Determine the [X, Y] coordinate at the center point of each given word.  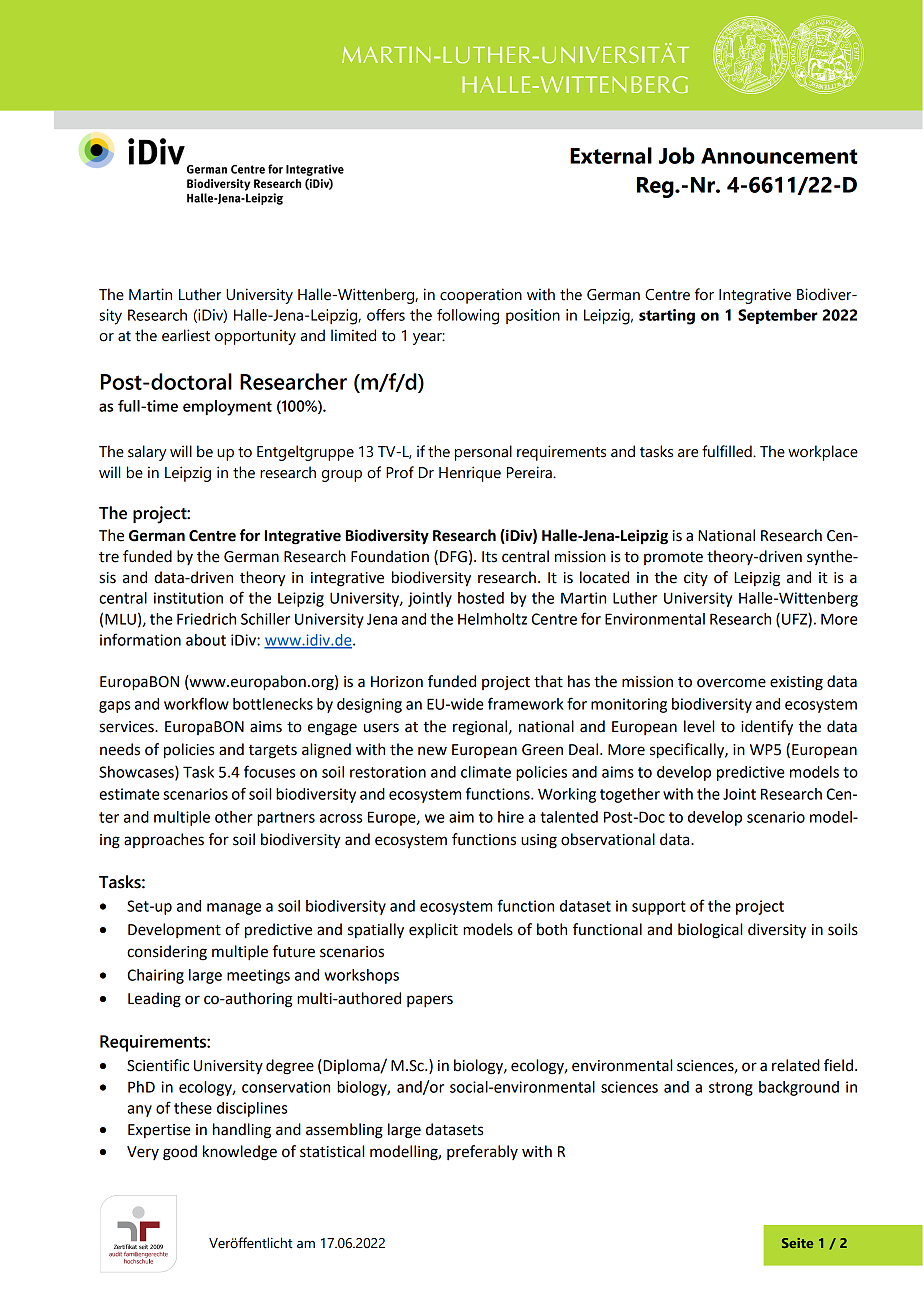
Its [489, 557]
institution [188, 598]
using [539, 841]
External [611, 155]
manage [234, 909]
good [180, 1153]
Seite [797, 1243]
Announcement [779, 156]
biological [710, 931]
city [696, 579]
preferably [482, 1152]
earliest [186, 335]
